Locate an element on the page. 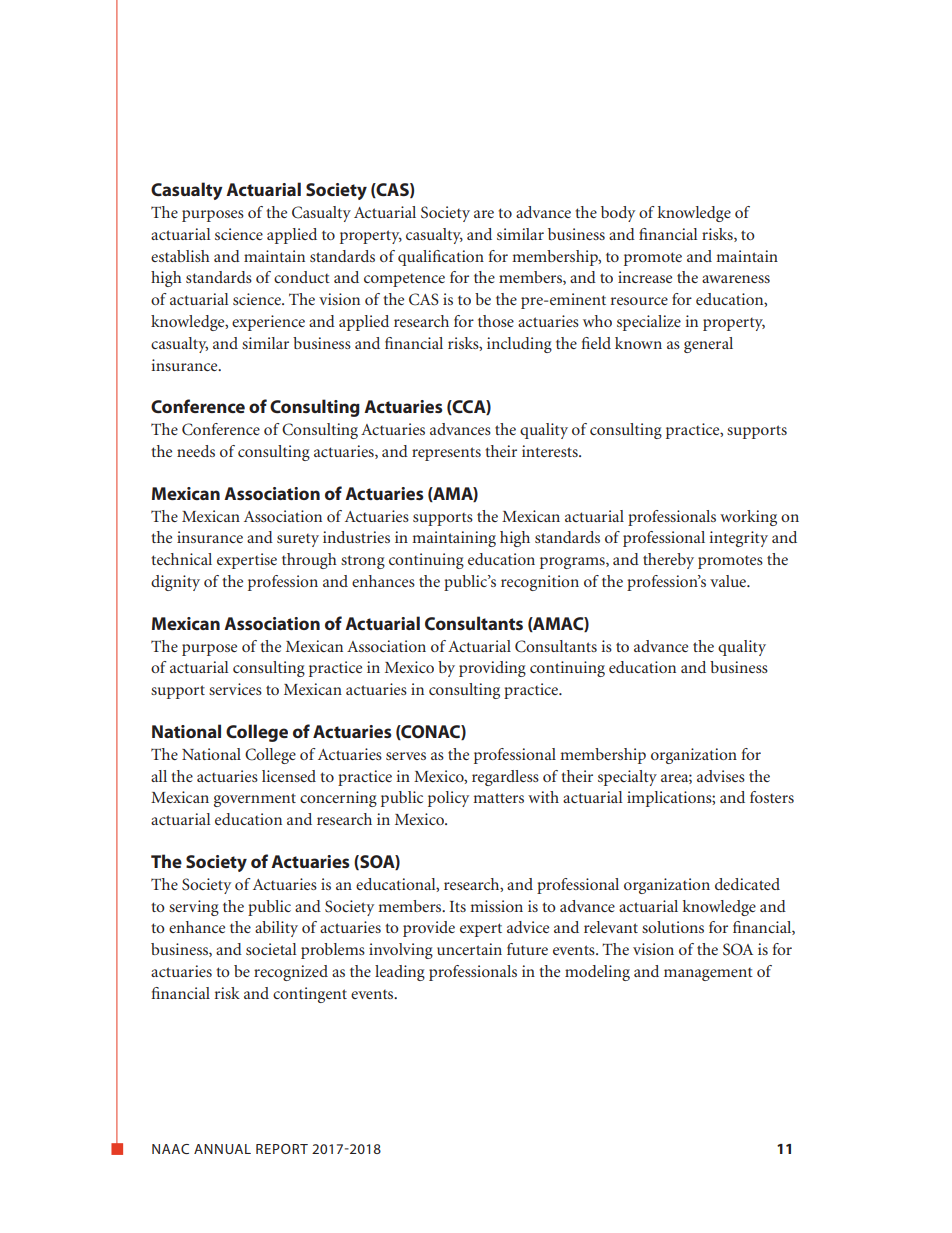 The height and width of the image is (1233, 952). REPORT is located at coordinates (282, 1149).
